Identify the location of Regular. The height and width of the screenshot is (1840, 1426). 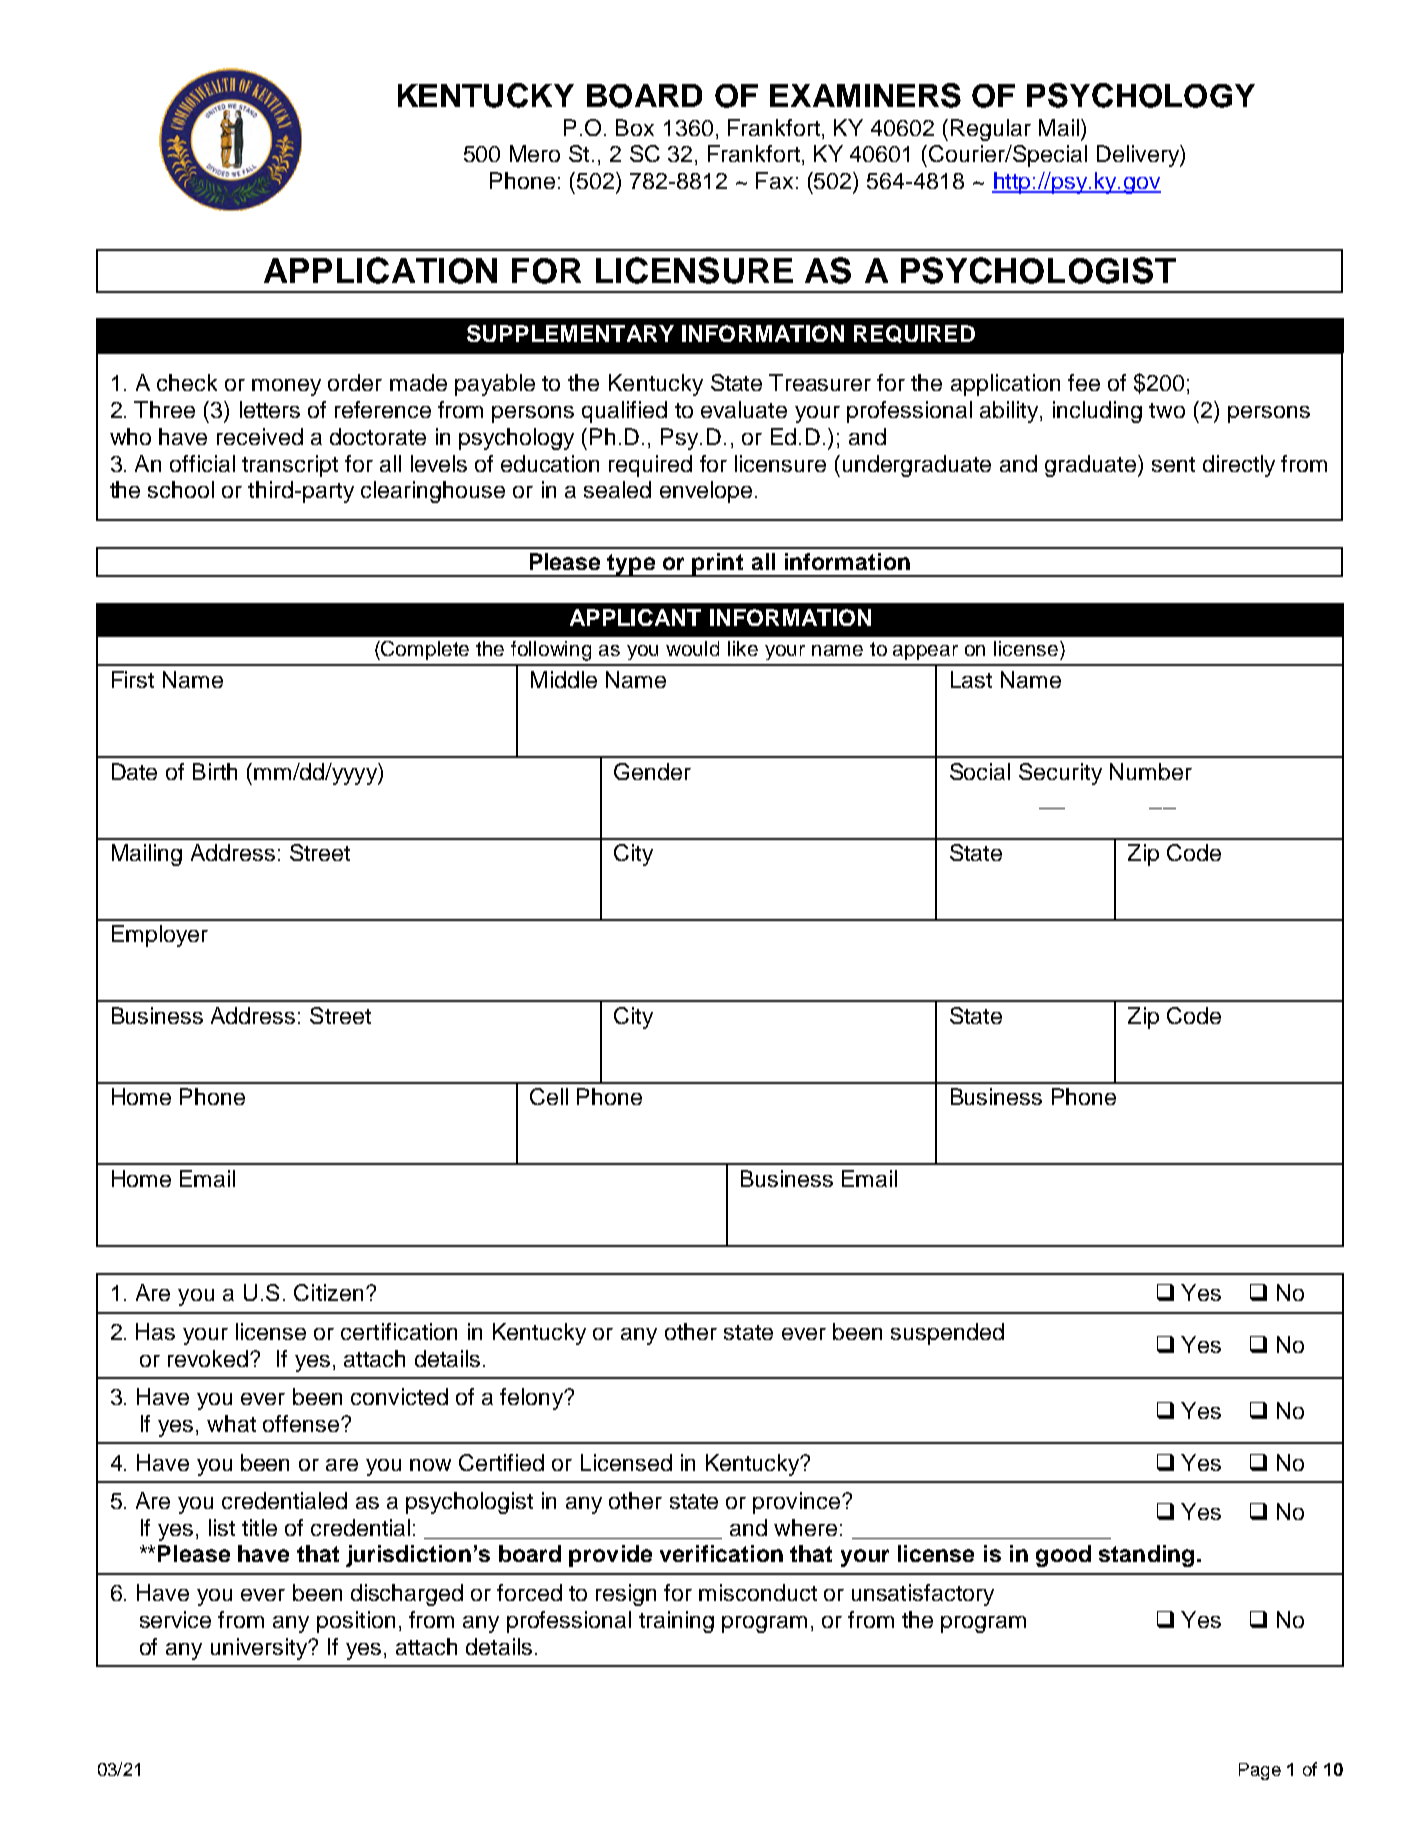
(991, 130).
